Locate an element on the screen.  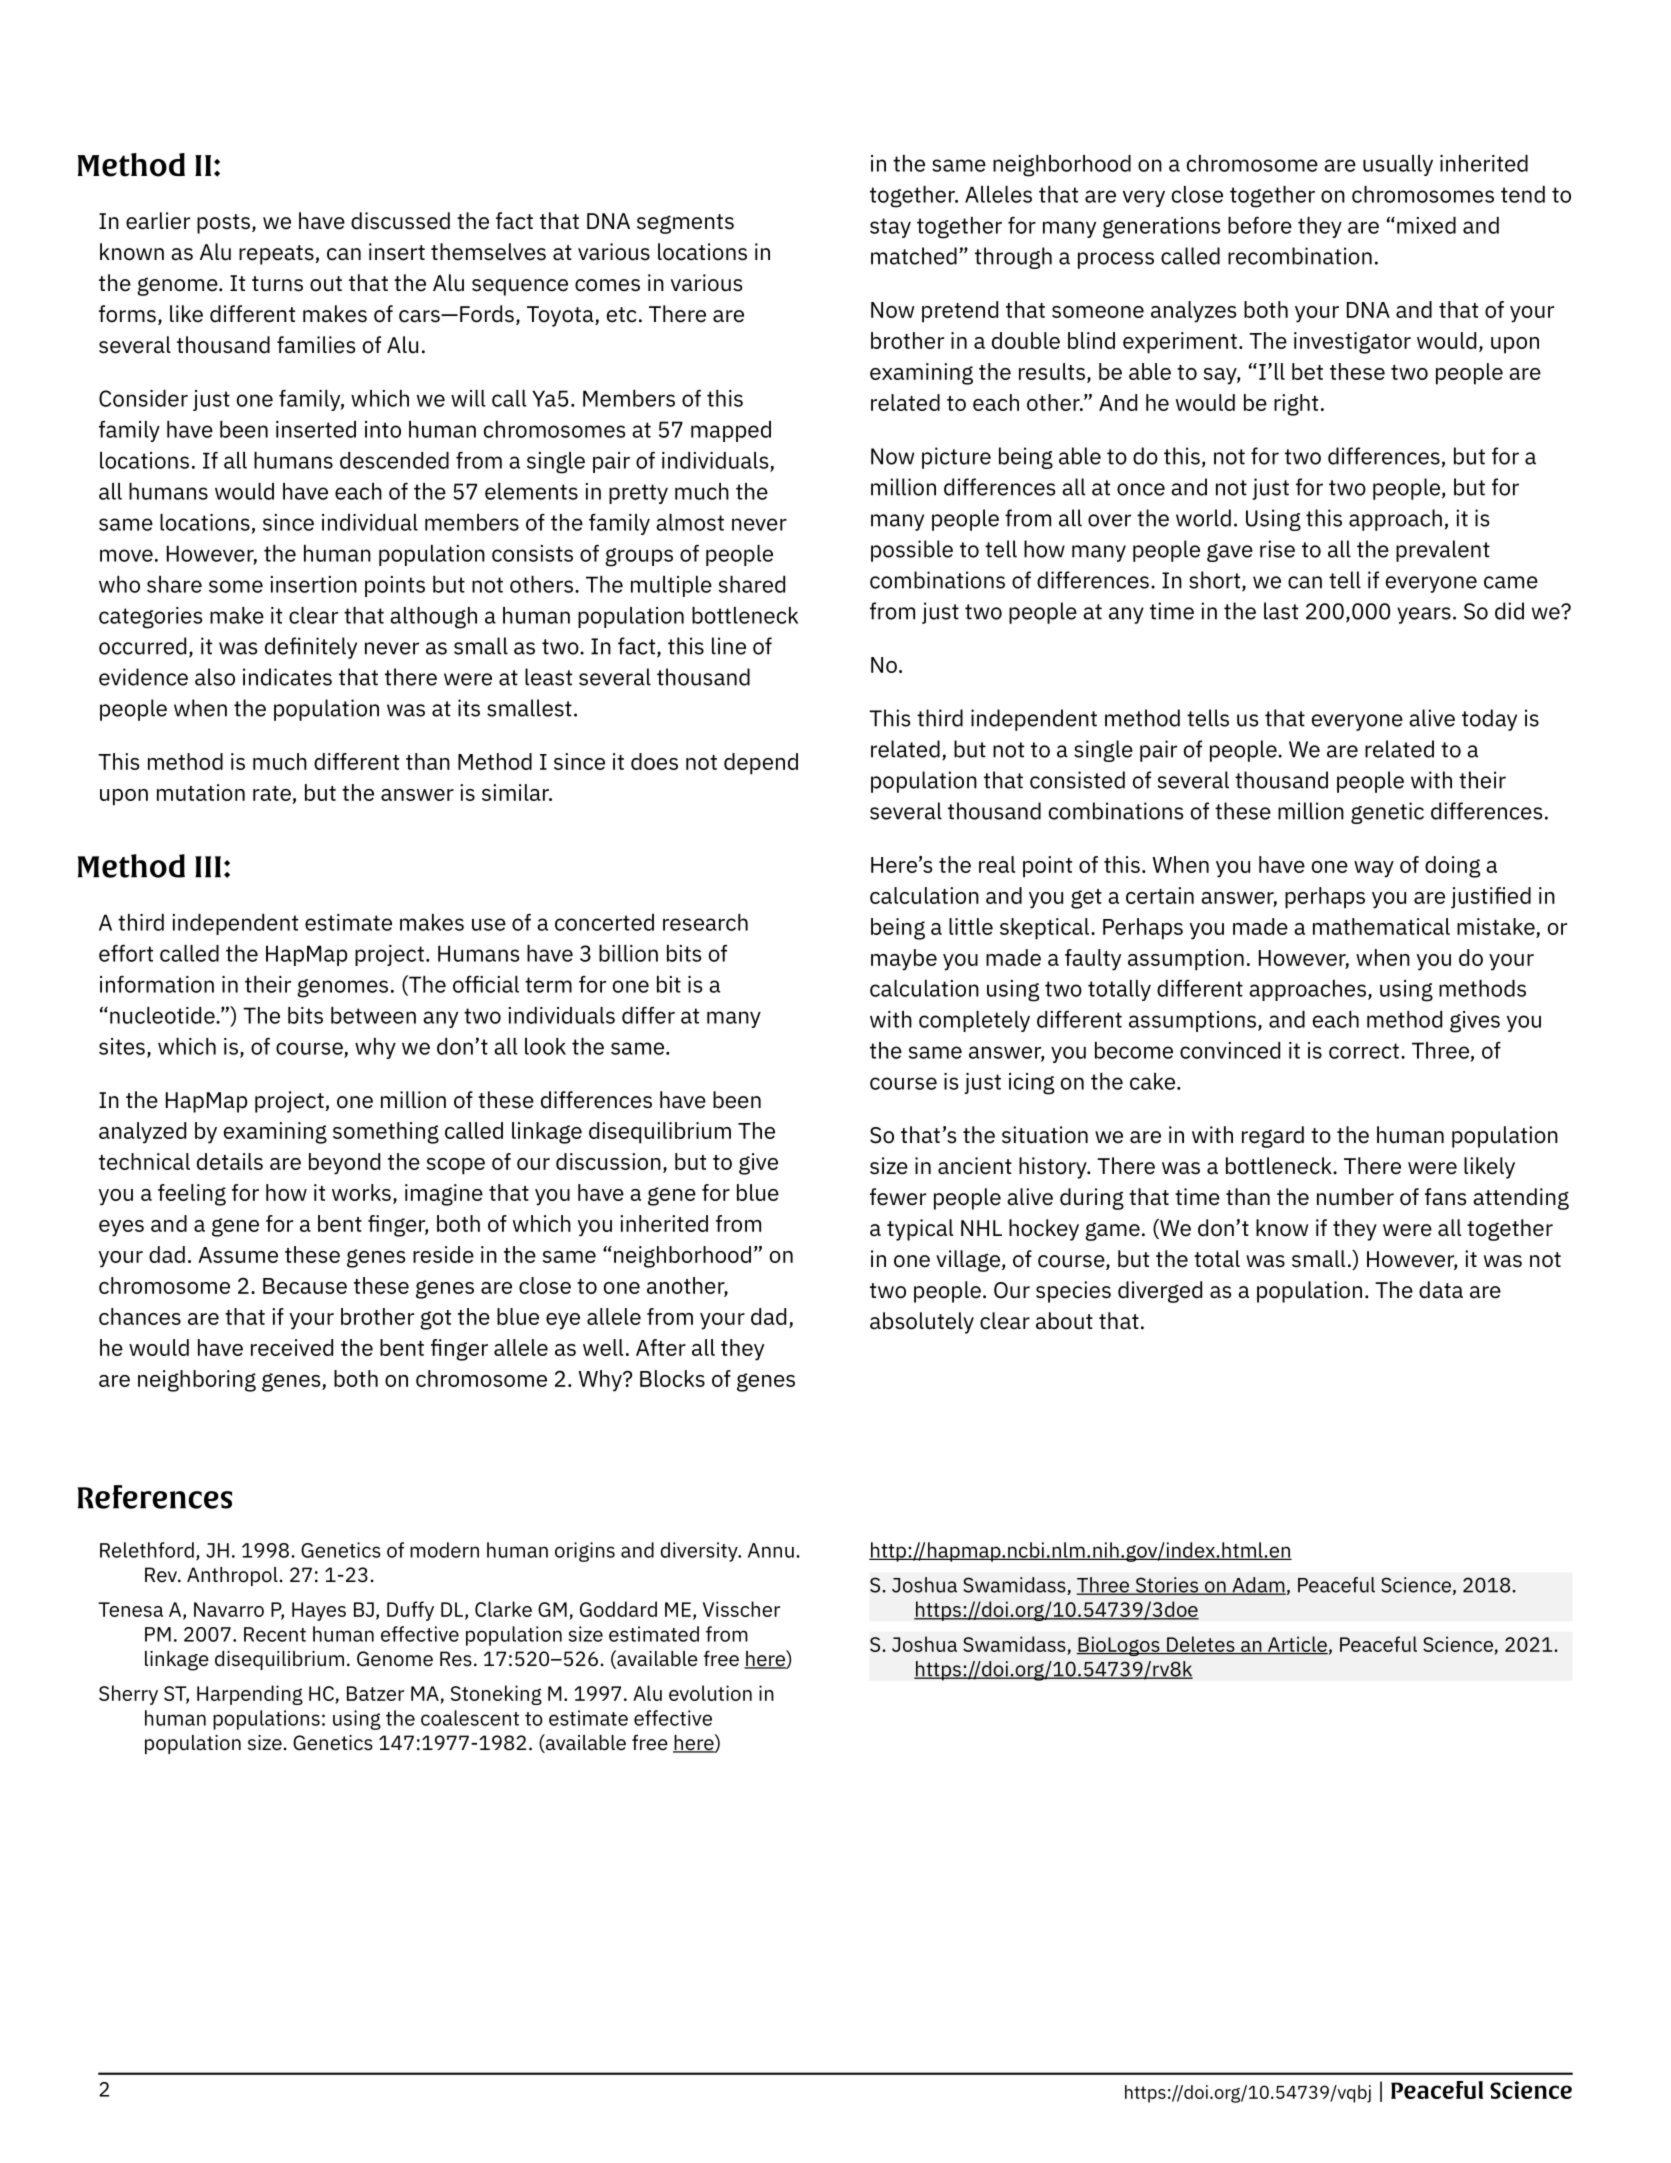
possible is located at coordinates (912, 551).
